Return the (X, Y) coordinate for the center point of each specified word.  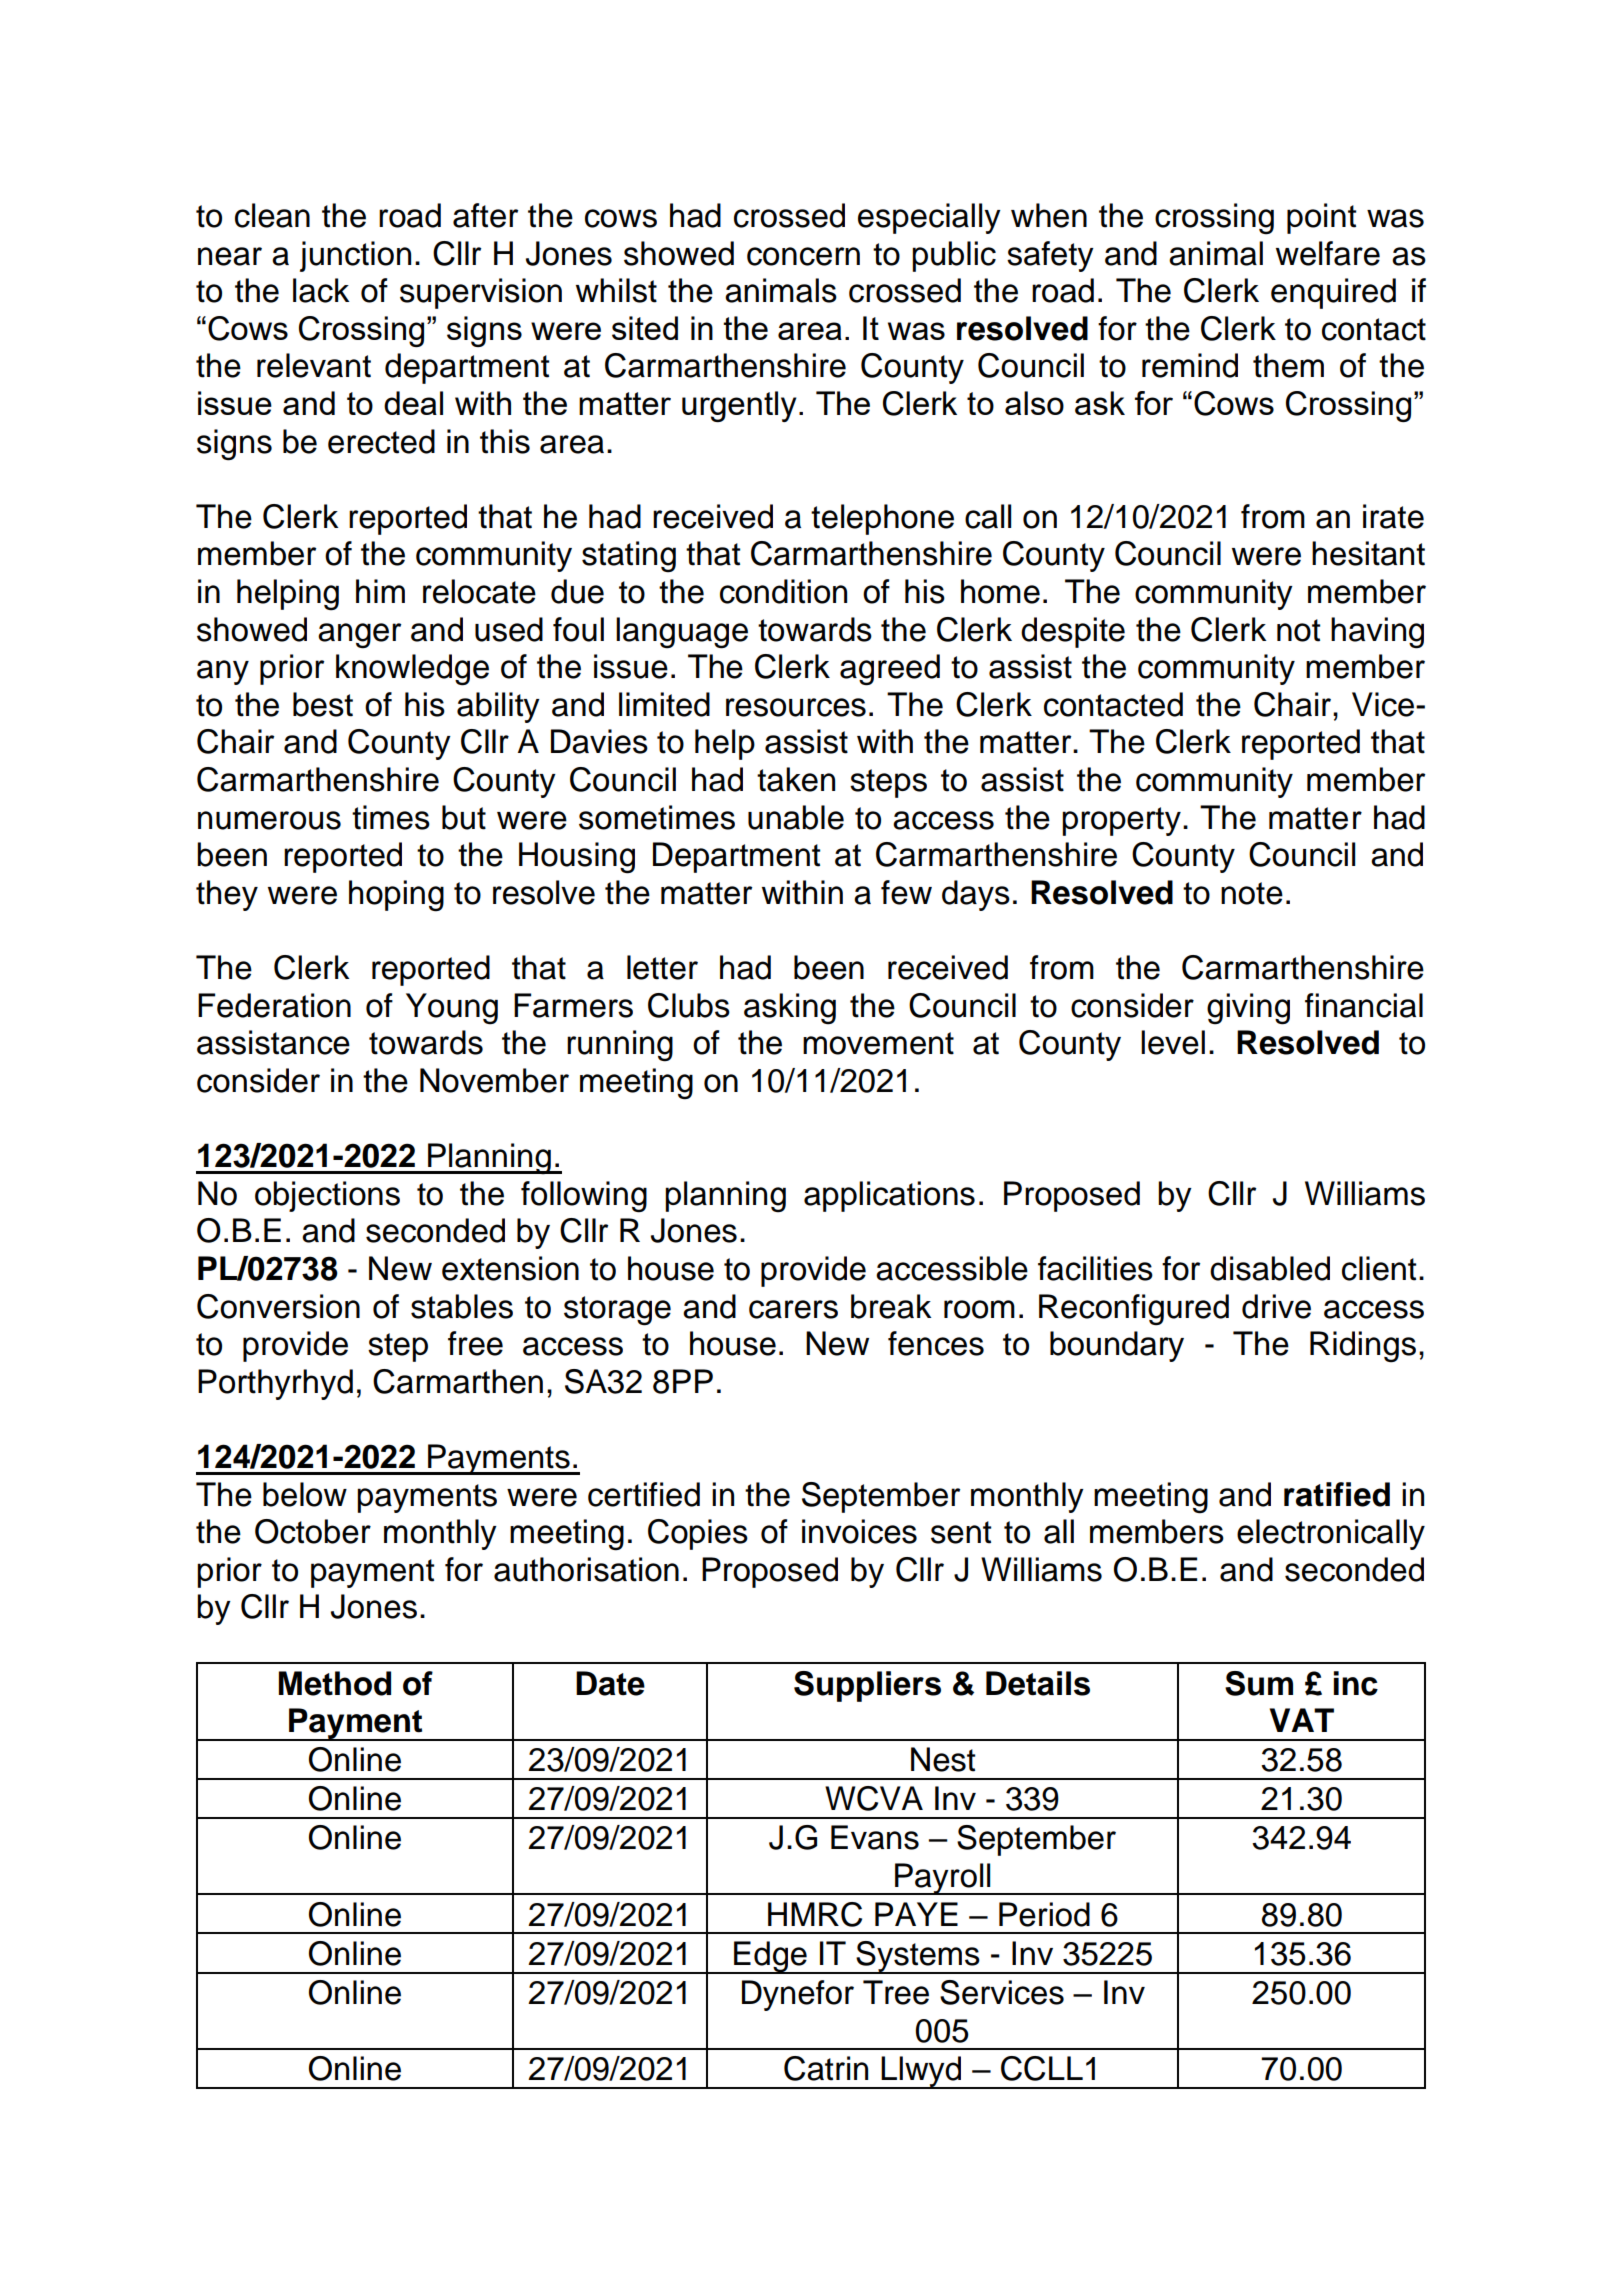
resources (796, 707)
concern (803, 256)
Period (1044, 1914)
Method (335, 1683)
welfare (1328, 253)
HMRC (815, 1914)
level (1173, 1042)
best (323, 704)
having (1377, 633)
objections (327, 1196)
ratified (1337, 1494)
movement (878, 1043)
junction (355, 256)
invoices (859, 1531)
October (313, 1531)
